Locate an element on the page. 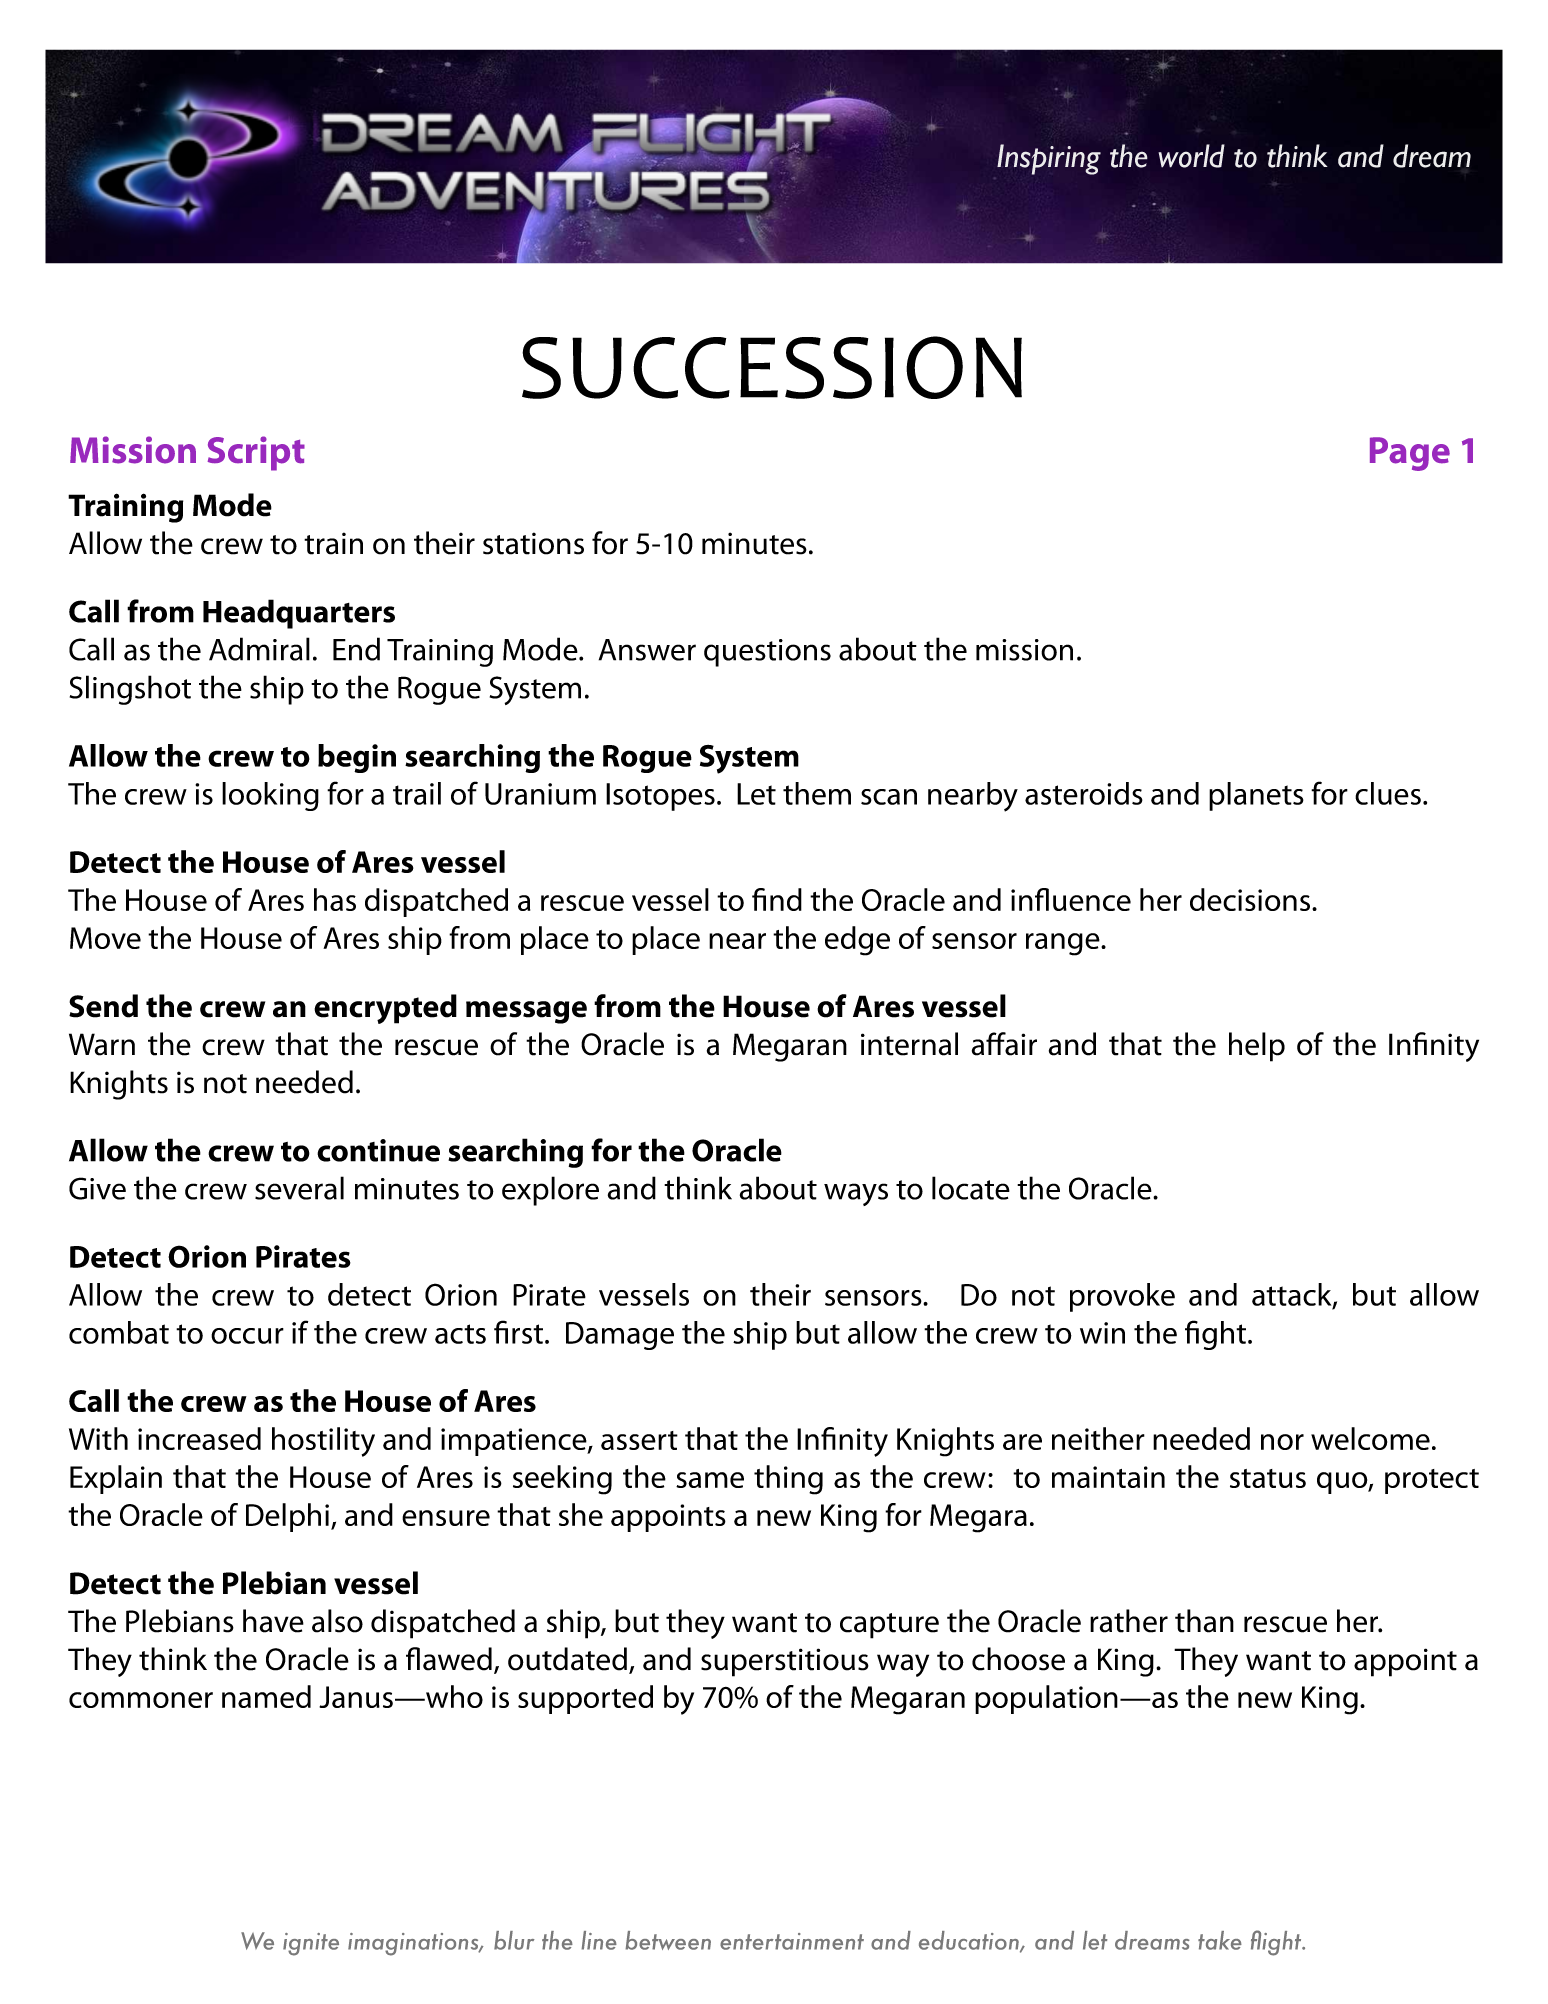  entertainment is located at coordinates (792, 1941).
